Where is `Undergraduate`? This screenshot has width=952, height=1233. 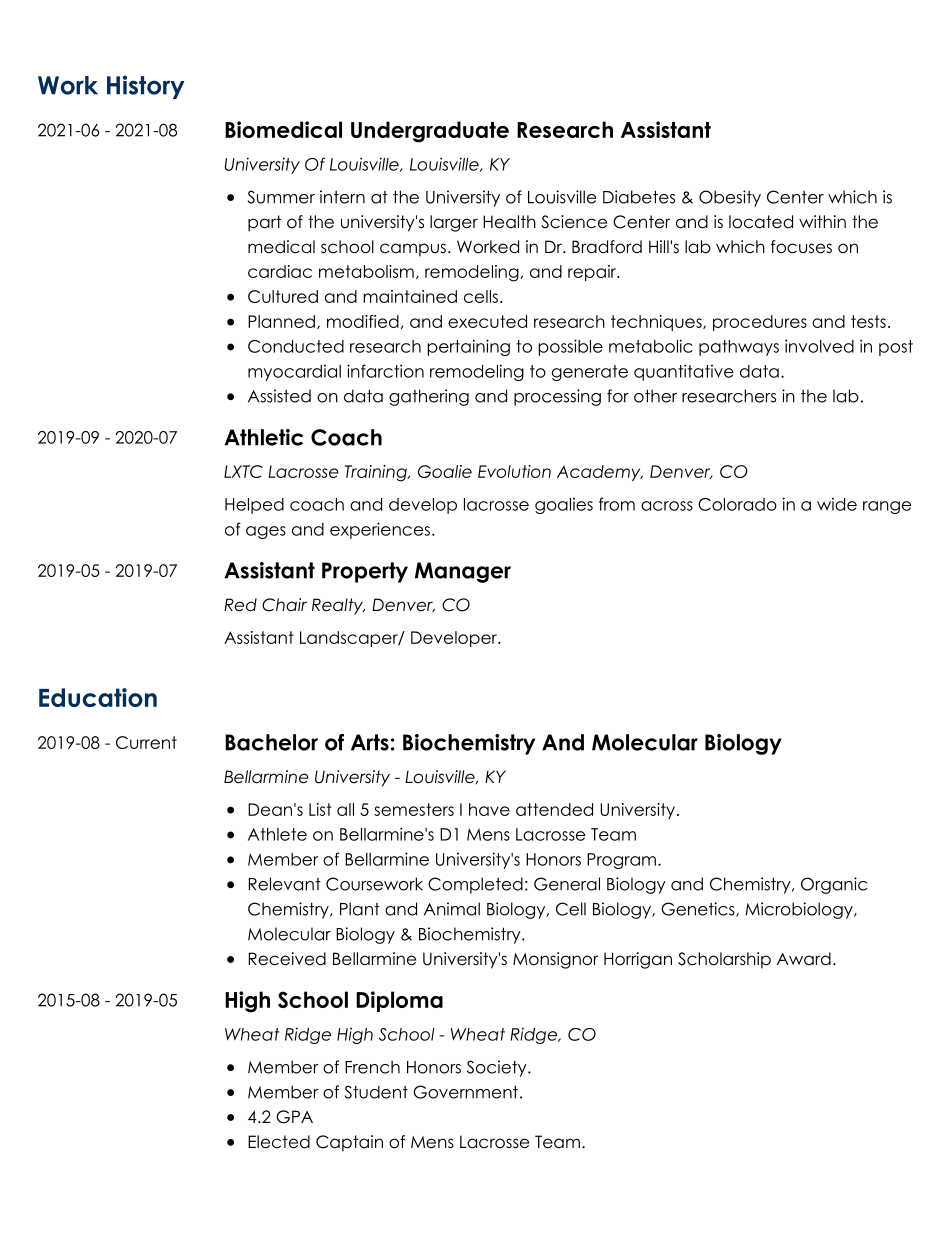
Undergraduate is located at coordinates (430, 132).
